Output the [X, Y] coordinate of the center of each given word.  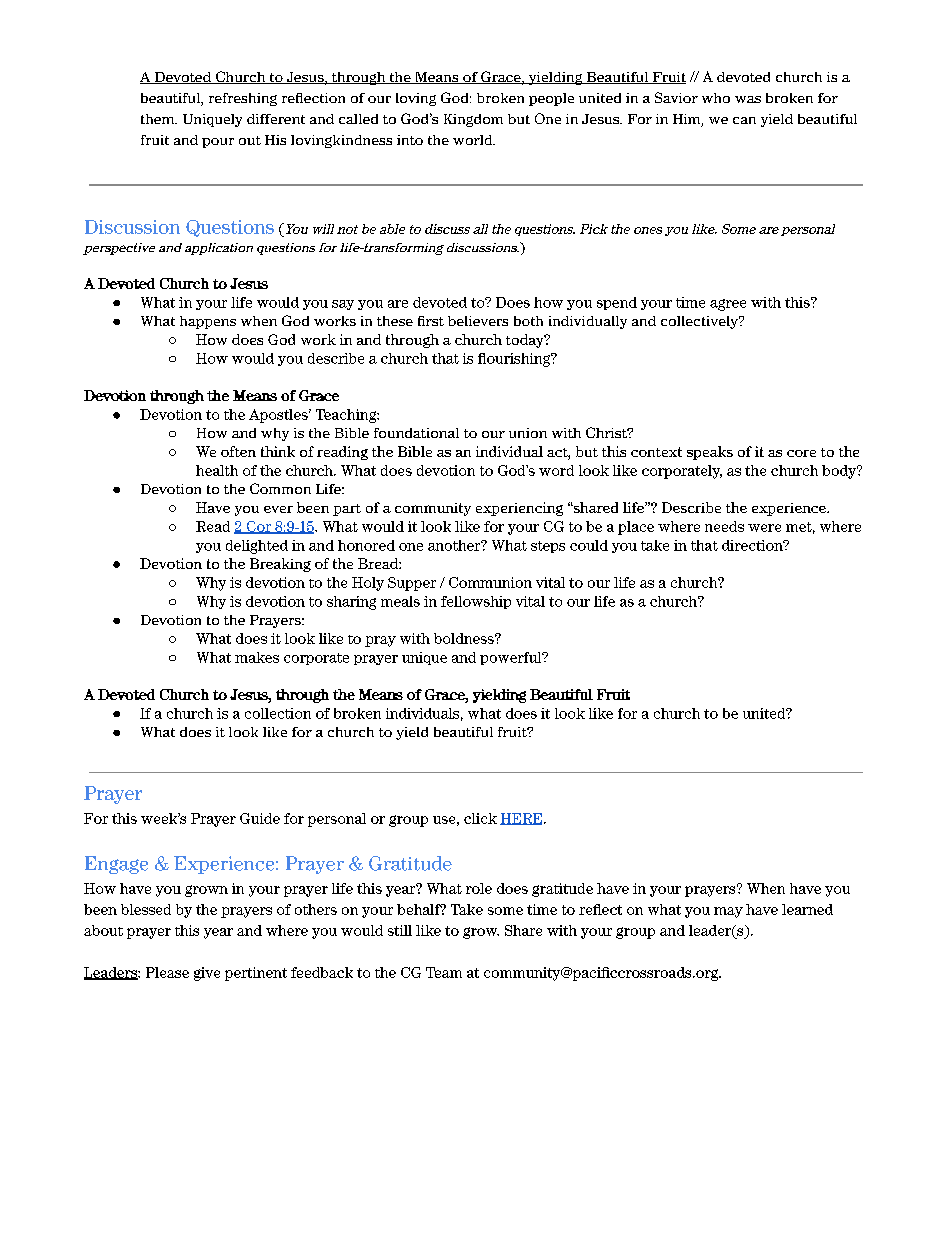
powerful [512, 658]
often [238, 451]
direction [753, 545]
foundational [416, 433]
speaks [710, 453]
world [474, 140]
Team [444, 972]
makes [257, 657]
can [744, 120]
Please [167, 972]
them [159, 119]
